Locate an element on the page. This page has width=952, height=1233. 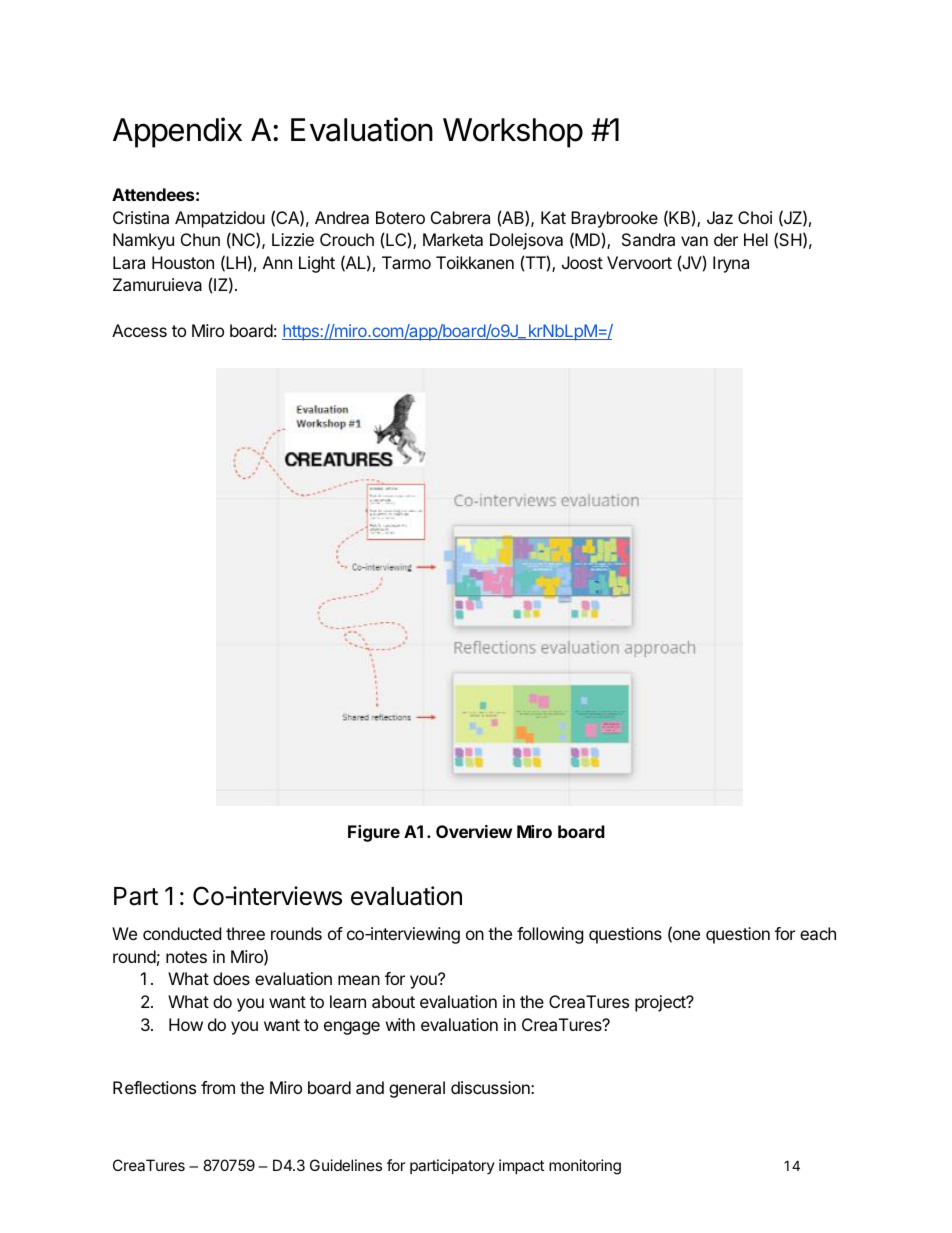
Jaz is located at coordinates (720, 217).
